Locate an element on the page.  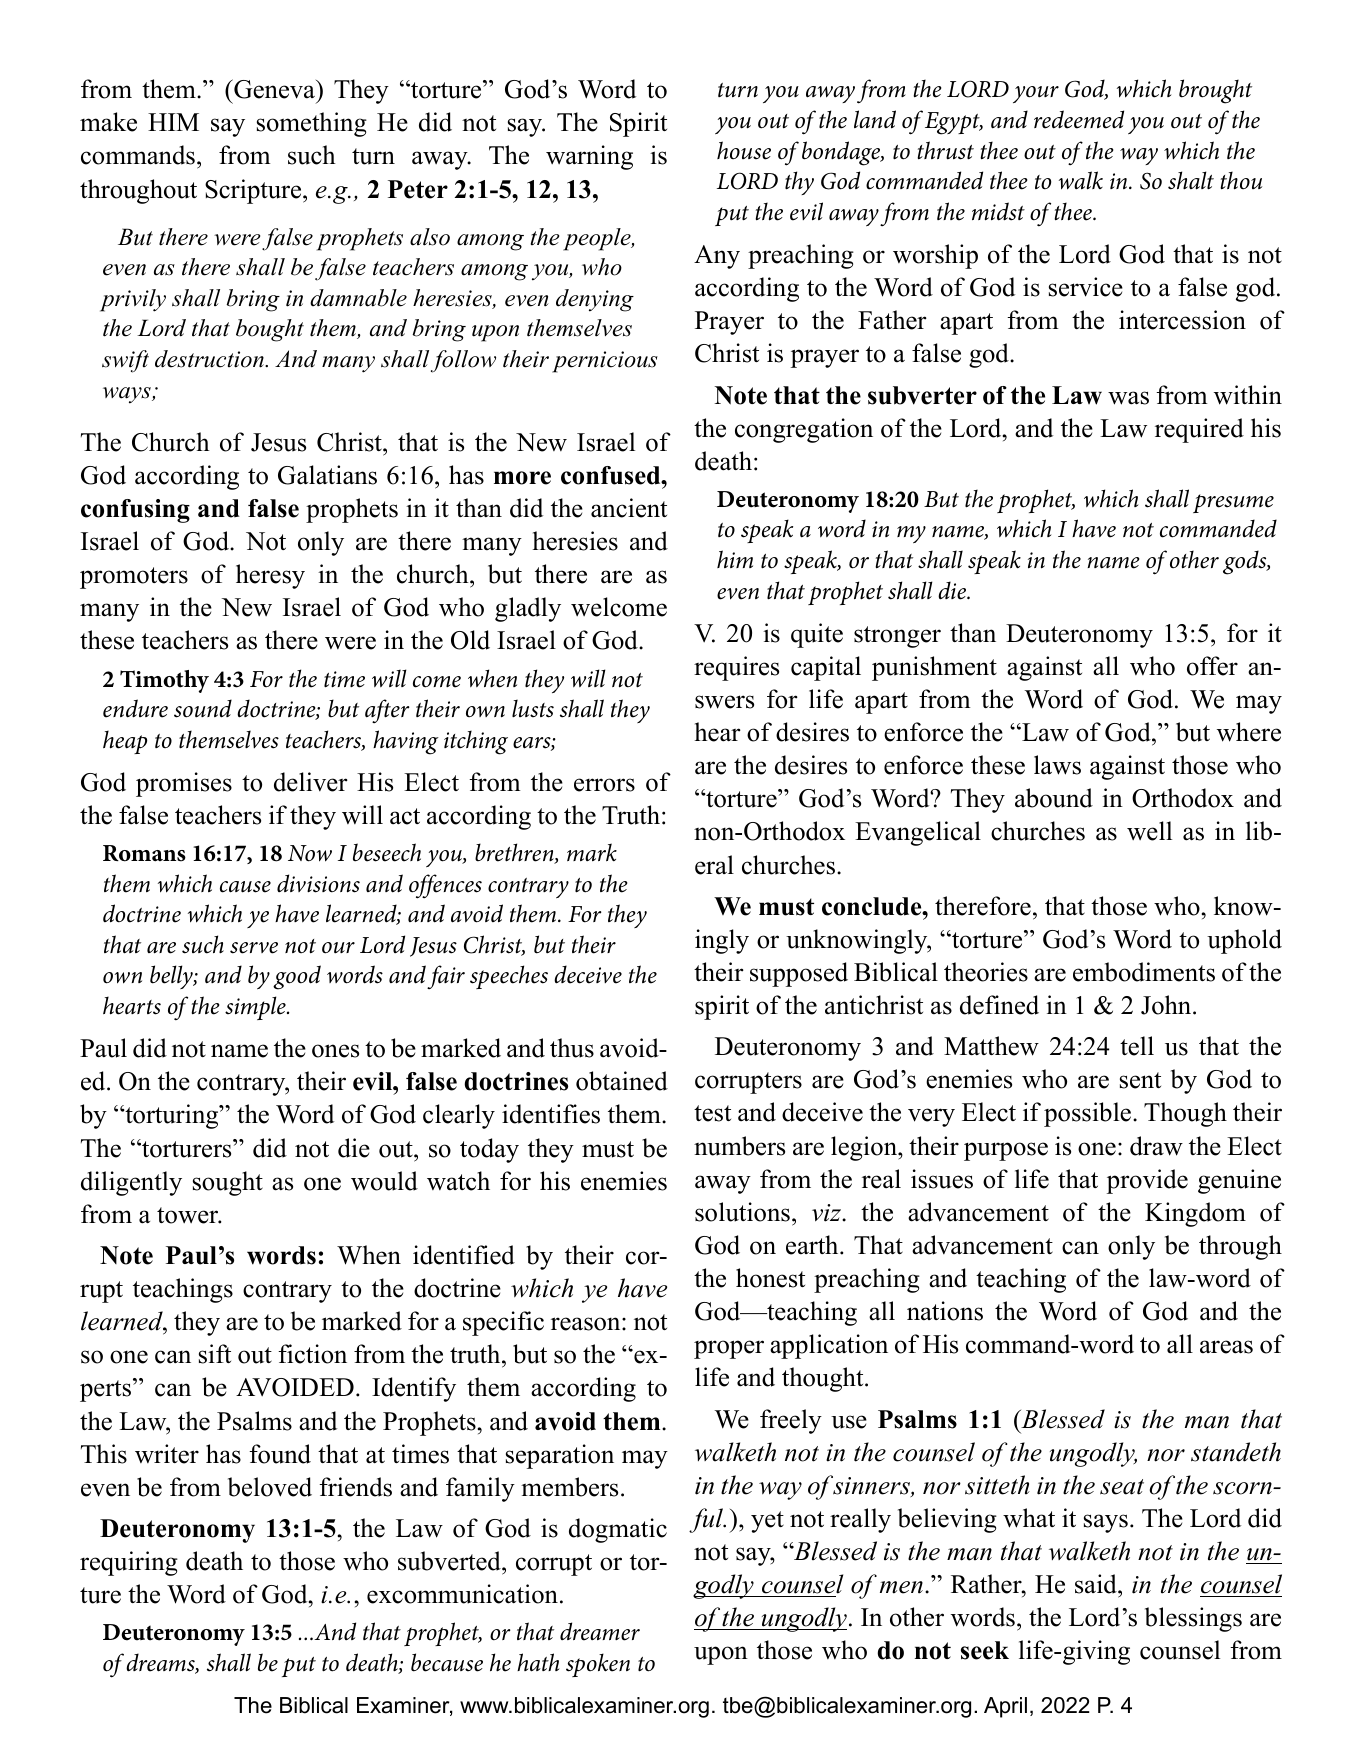
well is located at coordinates (1149, 831).
